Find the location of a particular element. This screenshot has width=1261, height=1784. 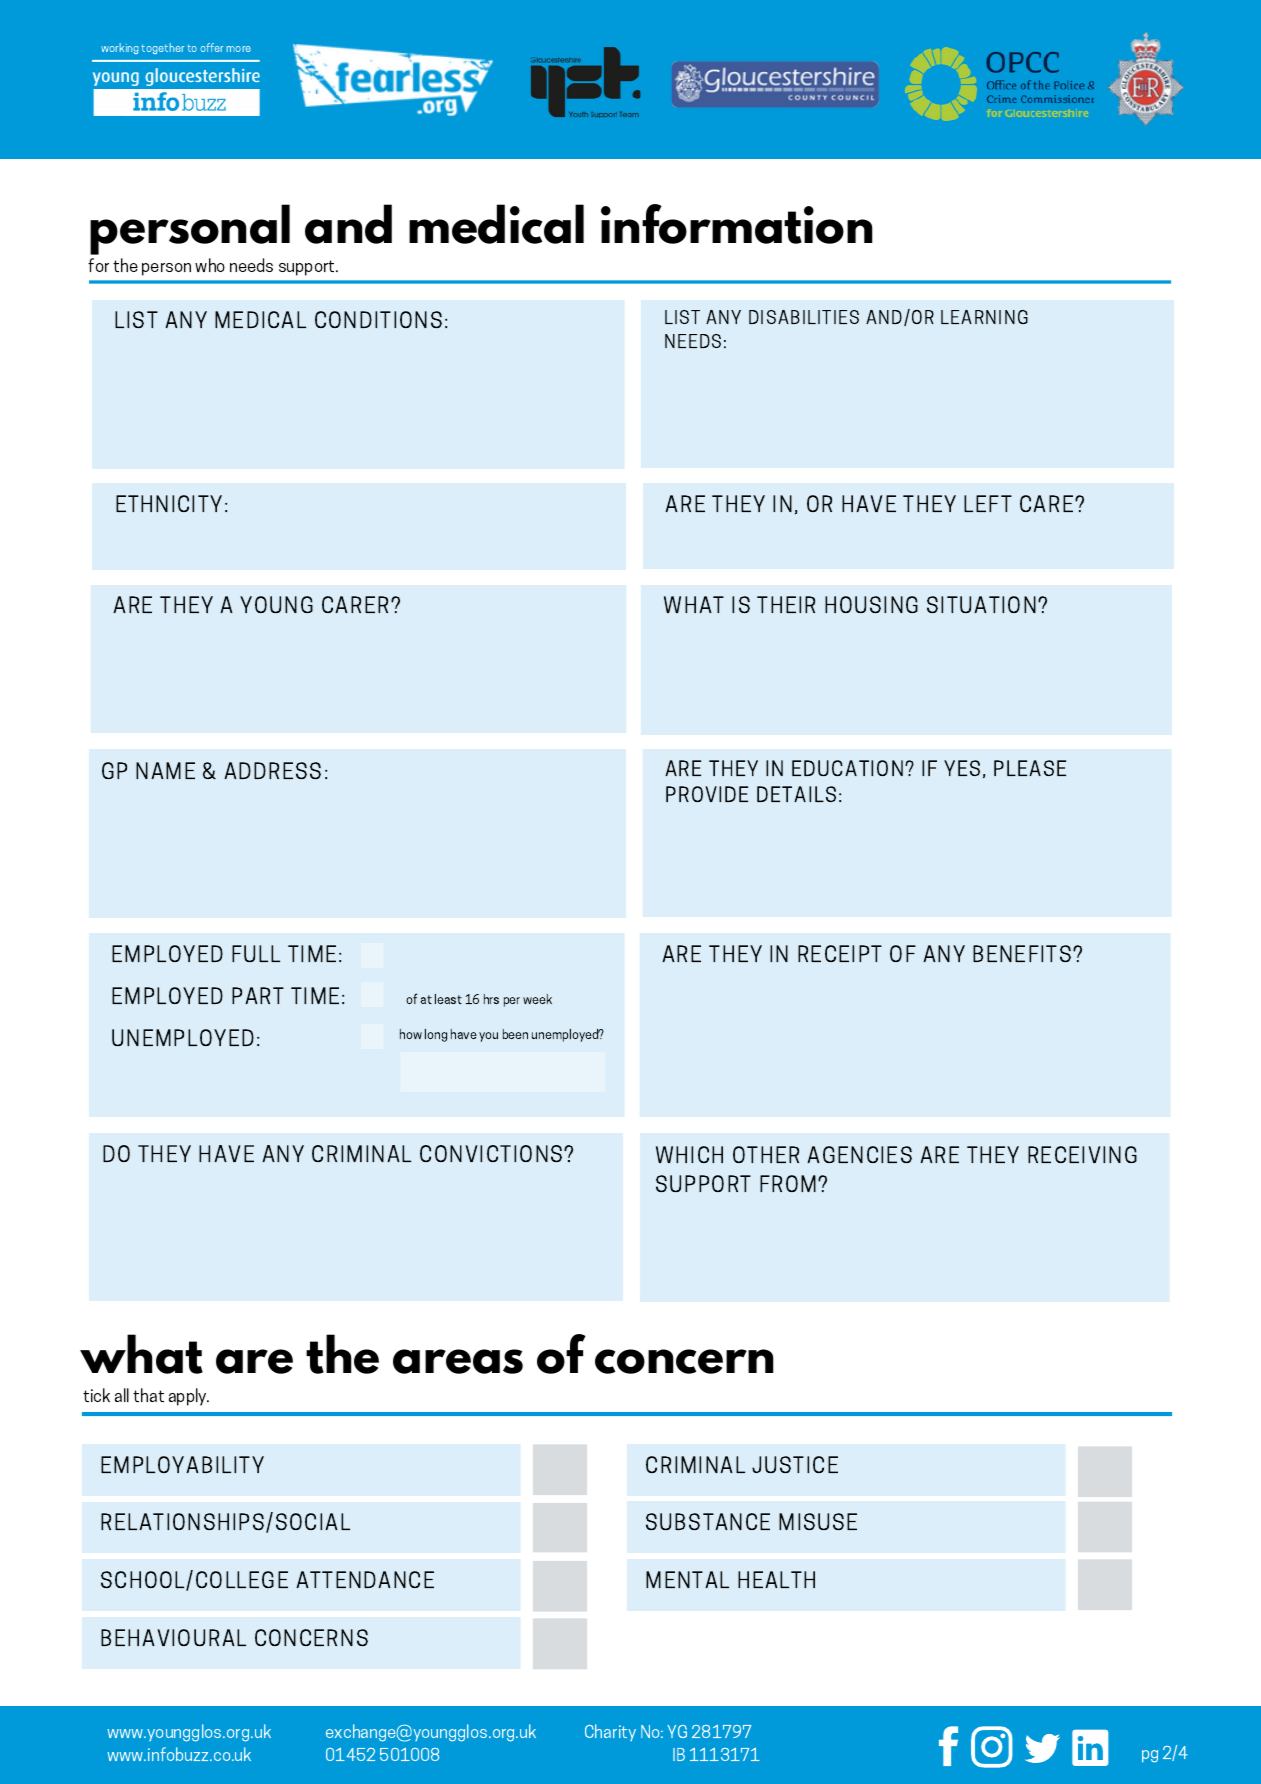

SITUATION is located at coordinates (981, 604).
